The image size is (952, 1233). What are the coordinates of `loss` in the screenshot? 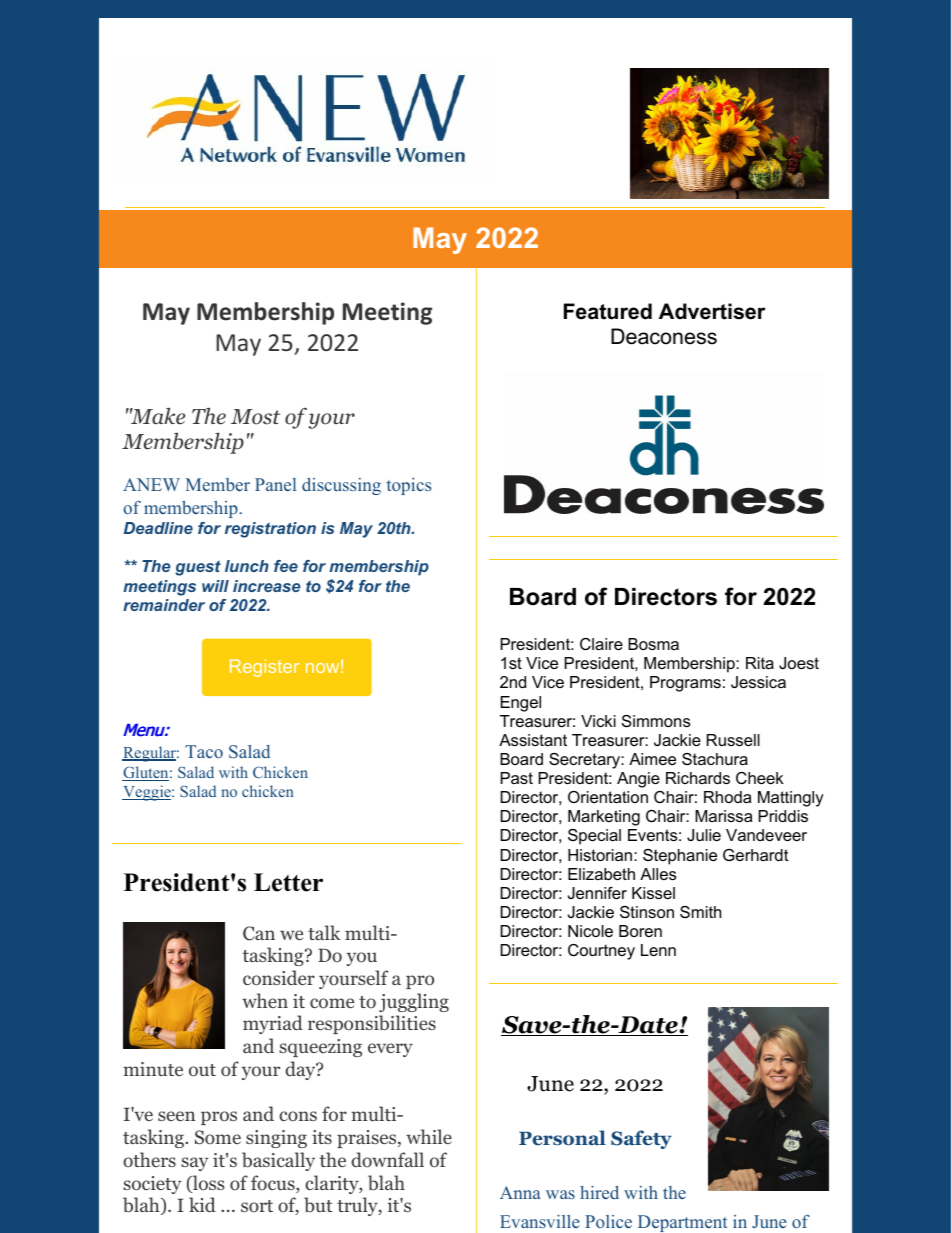 It's located at (208, 1184).
